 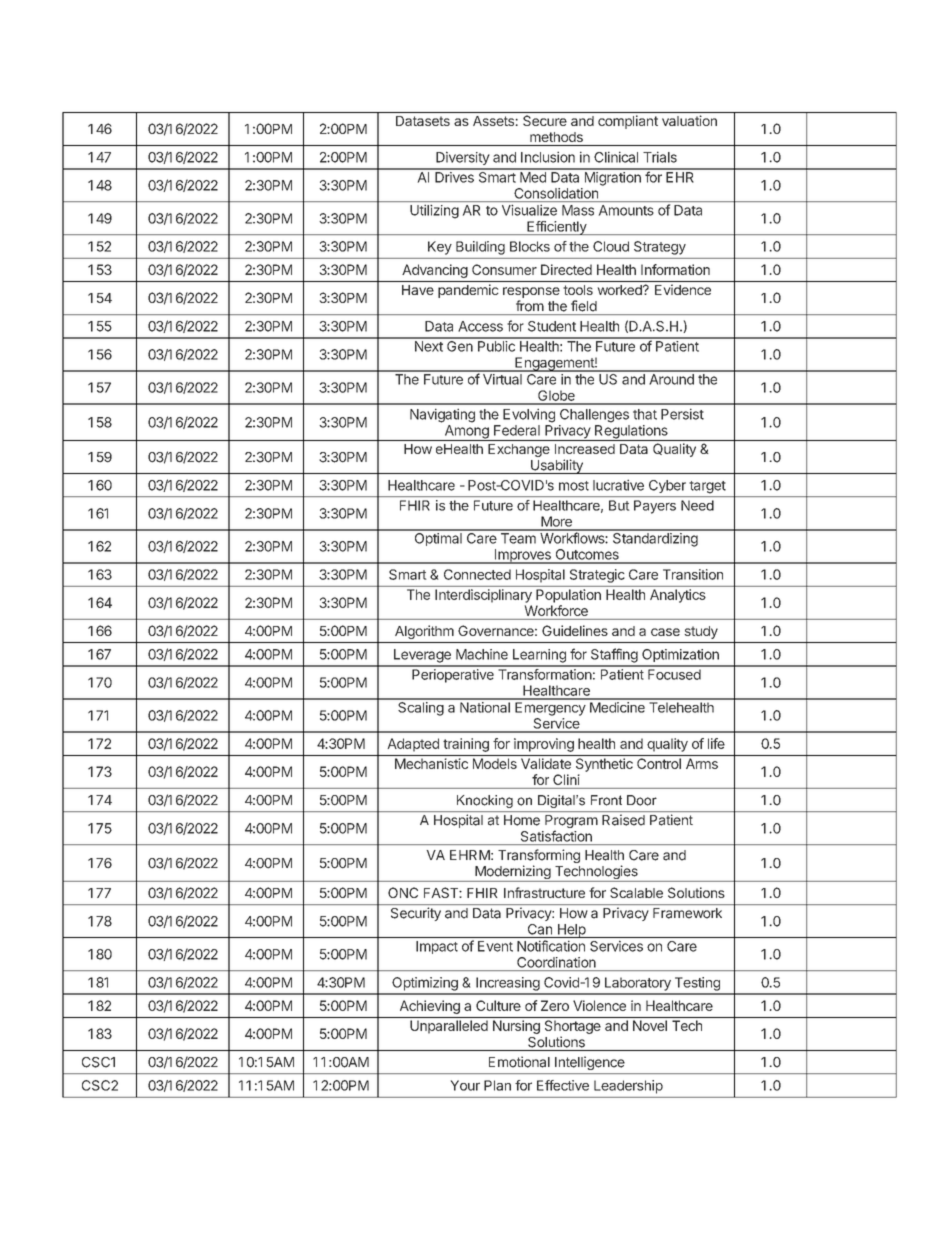 I want to click on Guidelines, so click(x=575, y=630).
